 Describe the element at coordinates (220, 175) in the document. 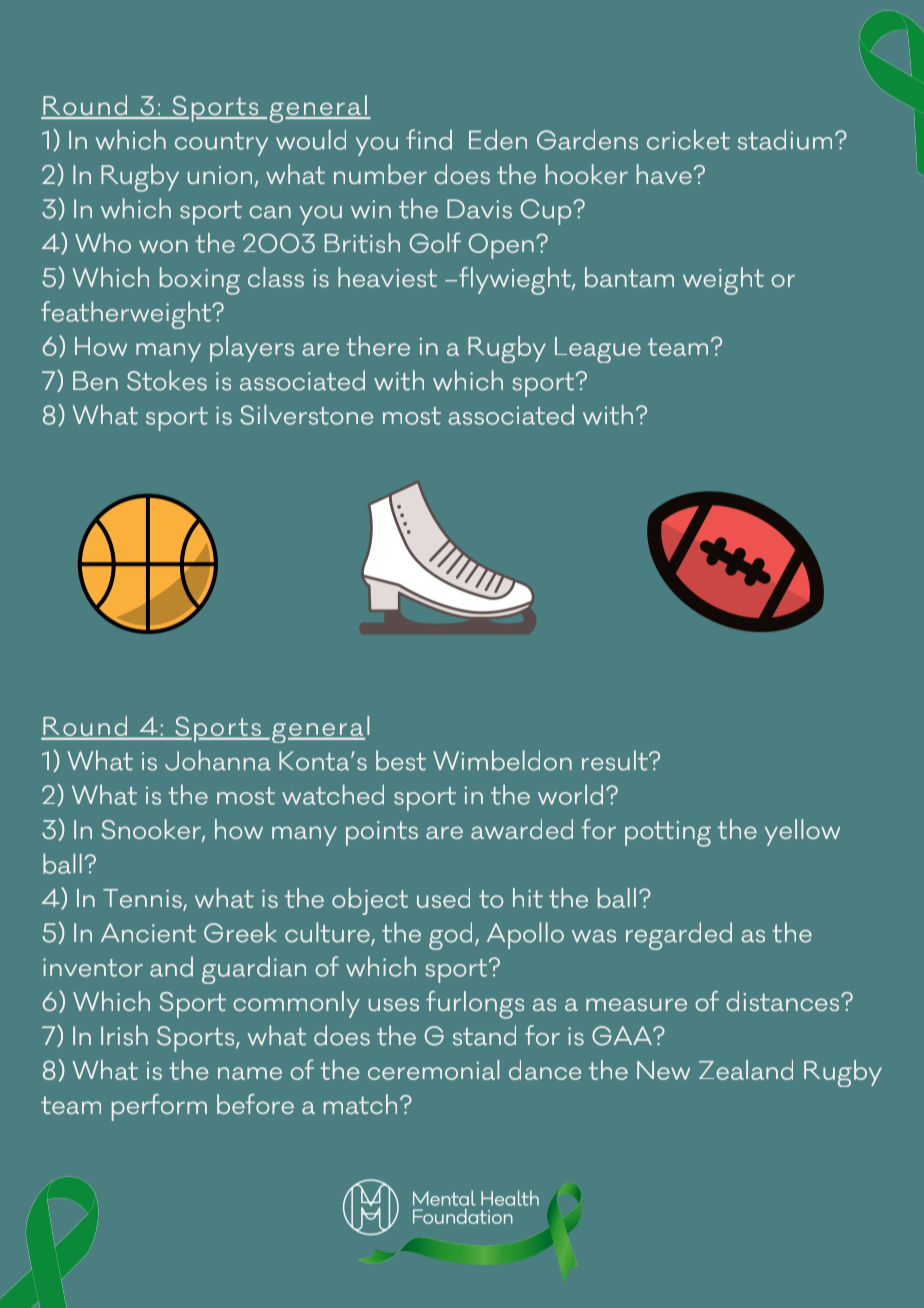

I see `union` at that location.
